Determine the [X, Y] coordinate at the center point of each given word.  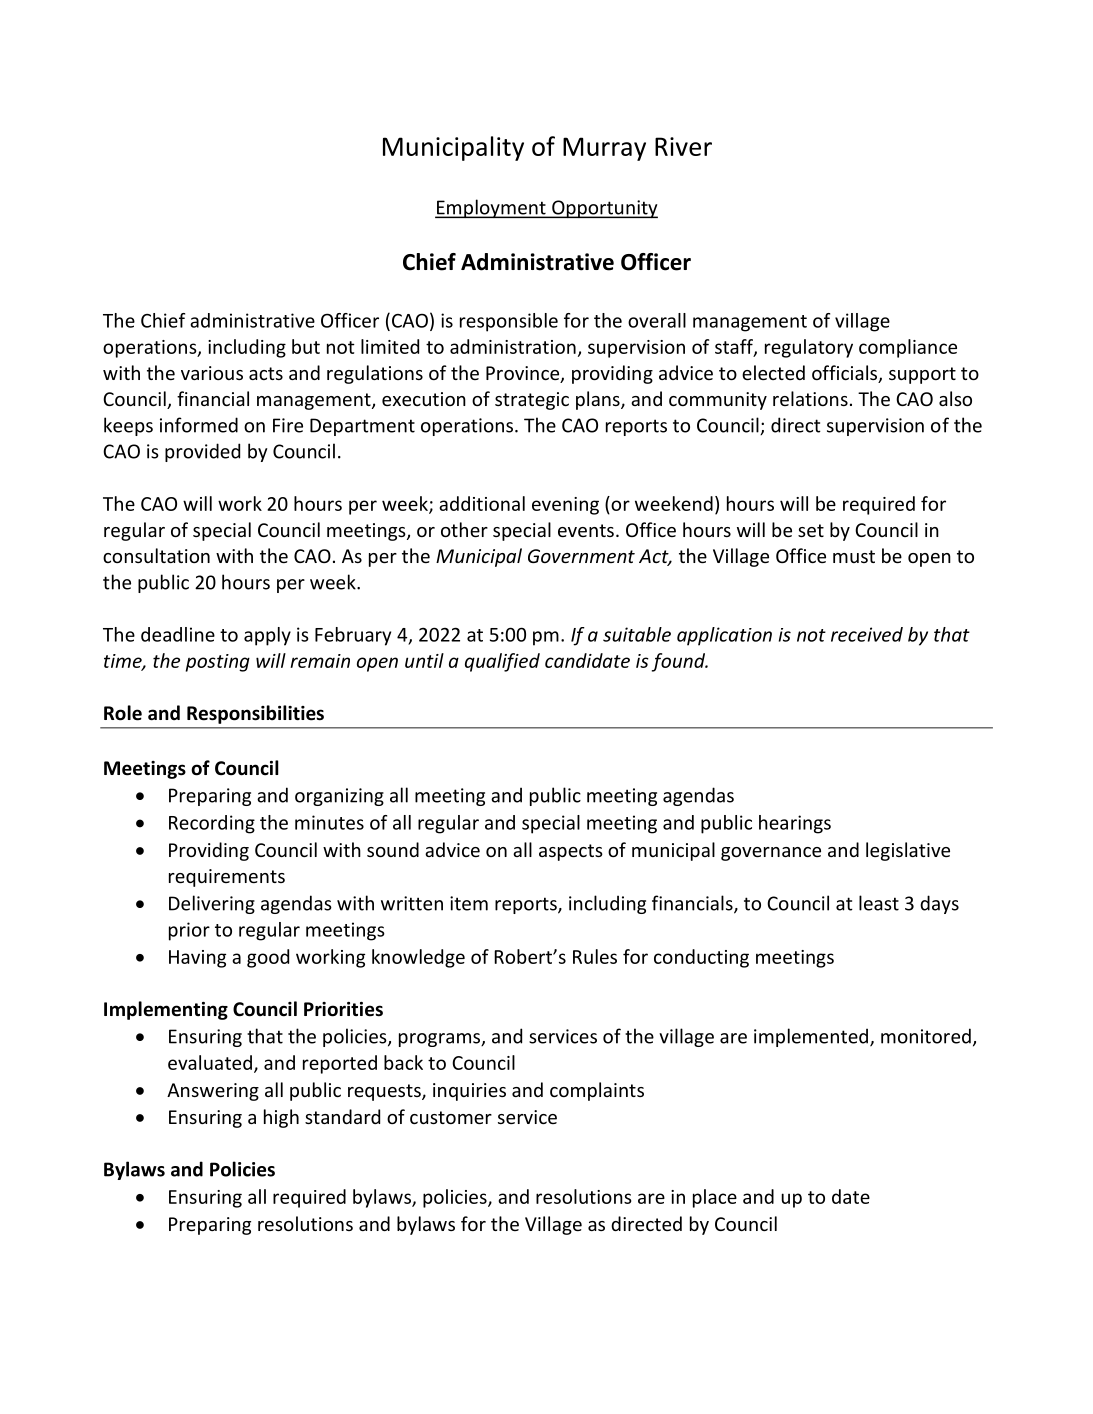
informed [199, 425]
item [469, 903]
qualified [502, 662]
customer [451, 1117]
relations [810, 398]
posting [218, 663]
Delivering [212, 904]
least [879, 903]
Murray [604, 149]
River [683, 146]
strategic [532, 401]
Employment [491, 208]
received [867, 634]
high [281, 1118]
